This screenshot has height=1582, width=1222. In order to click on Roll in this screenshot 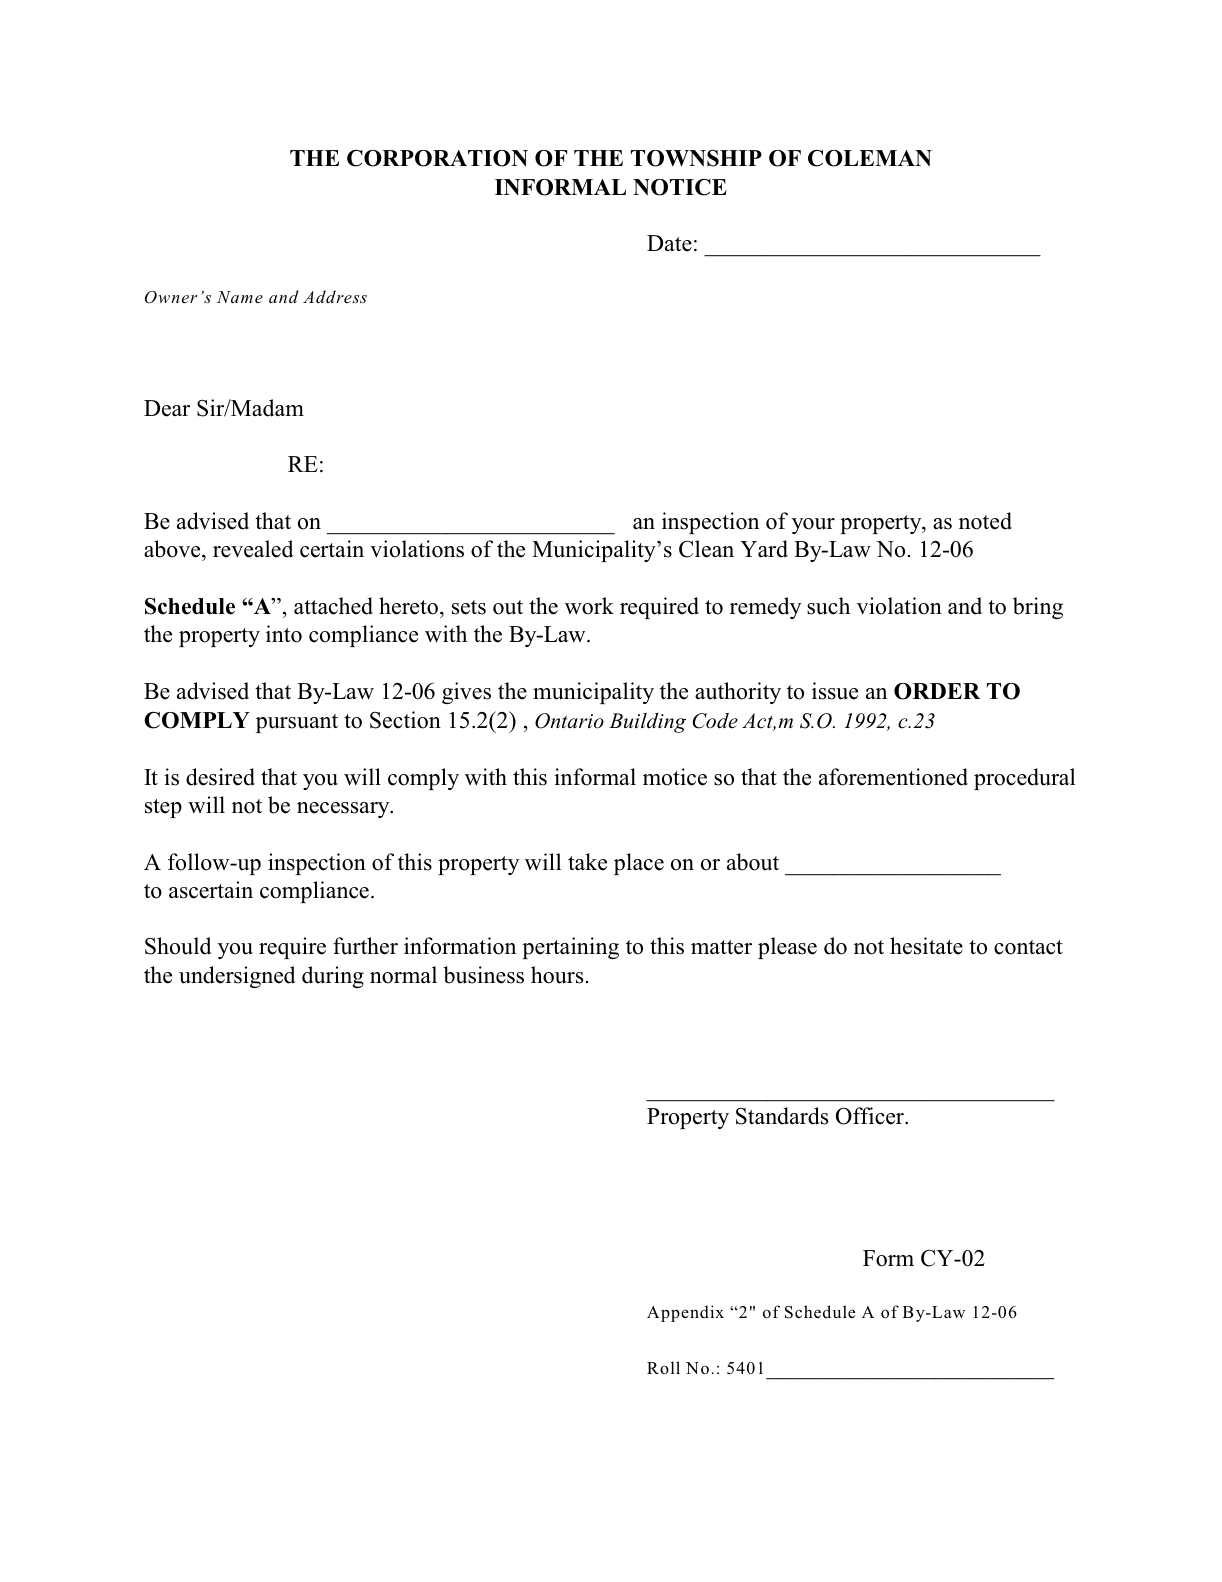, I will do `click(663, 1368)`.
